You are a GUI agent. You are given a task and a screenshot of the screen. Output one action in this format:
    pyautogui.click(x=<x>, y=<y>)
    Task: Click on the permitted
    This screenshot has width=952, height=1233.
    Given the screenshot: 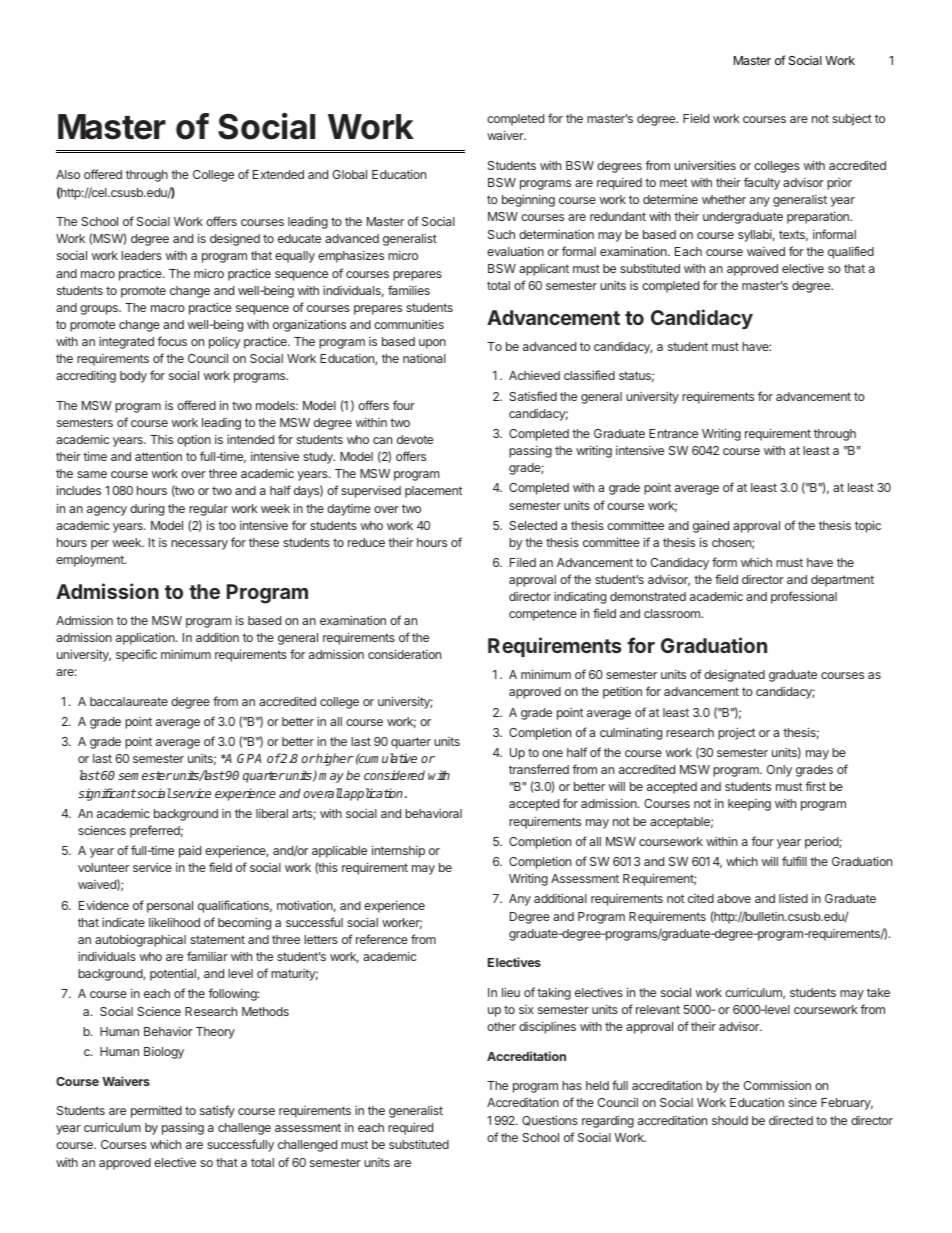 What is the action you would take?
    pyautogui.click(x=156, y=1112)
